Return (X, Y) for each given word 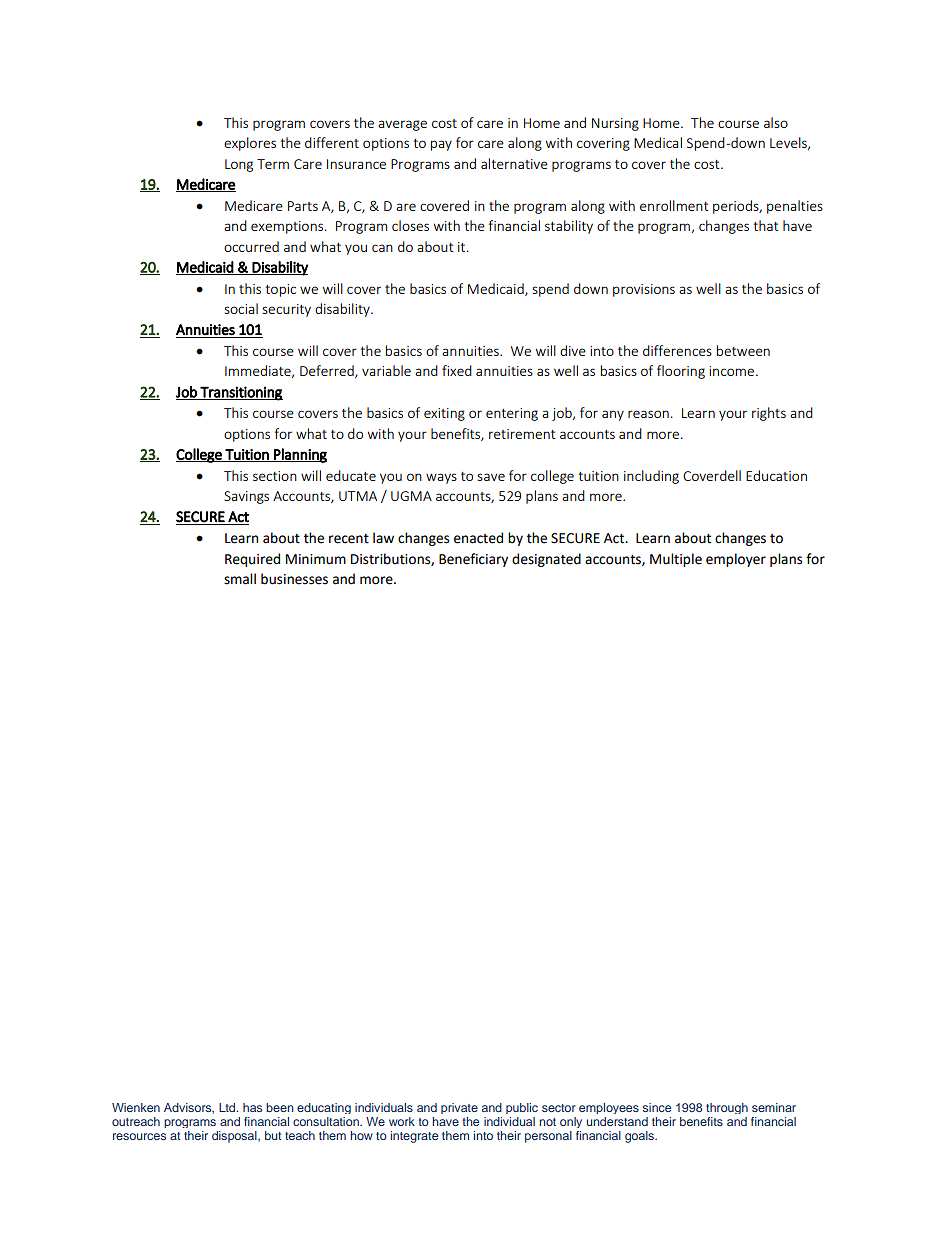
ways (441, 478)
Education (776, 475)
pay (441, 145)
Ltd (228, 1107)
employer (736, 560)
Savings (246, 497)
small (240, 579)
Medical (658, 142)
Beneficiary (473, 560)
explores (250, 144)
